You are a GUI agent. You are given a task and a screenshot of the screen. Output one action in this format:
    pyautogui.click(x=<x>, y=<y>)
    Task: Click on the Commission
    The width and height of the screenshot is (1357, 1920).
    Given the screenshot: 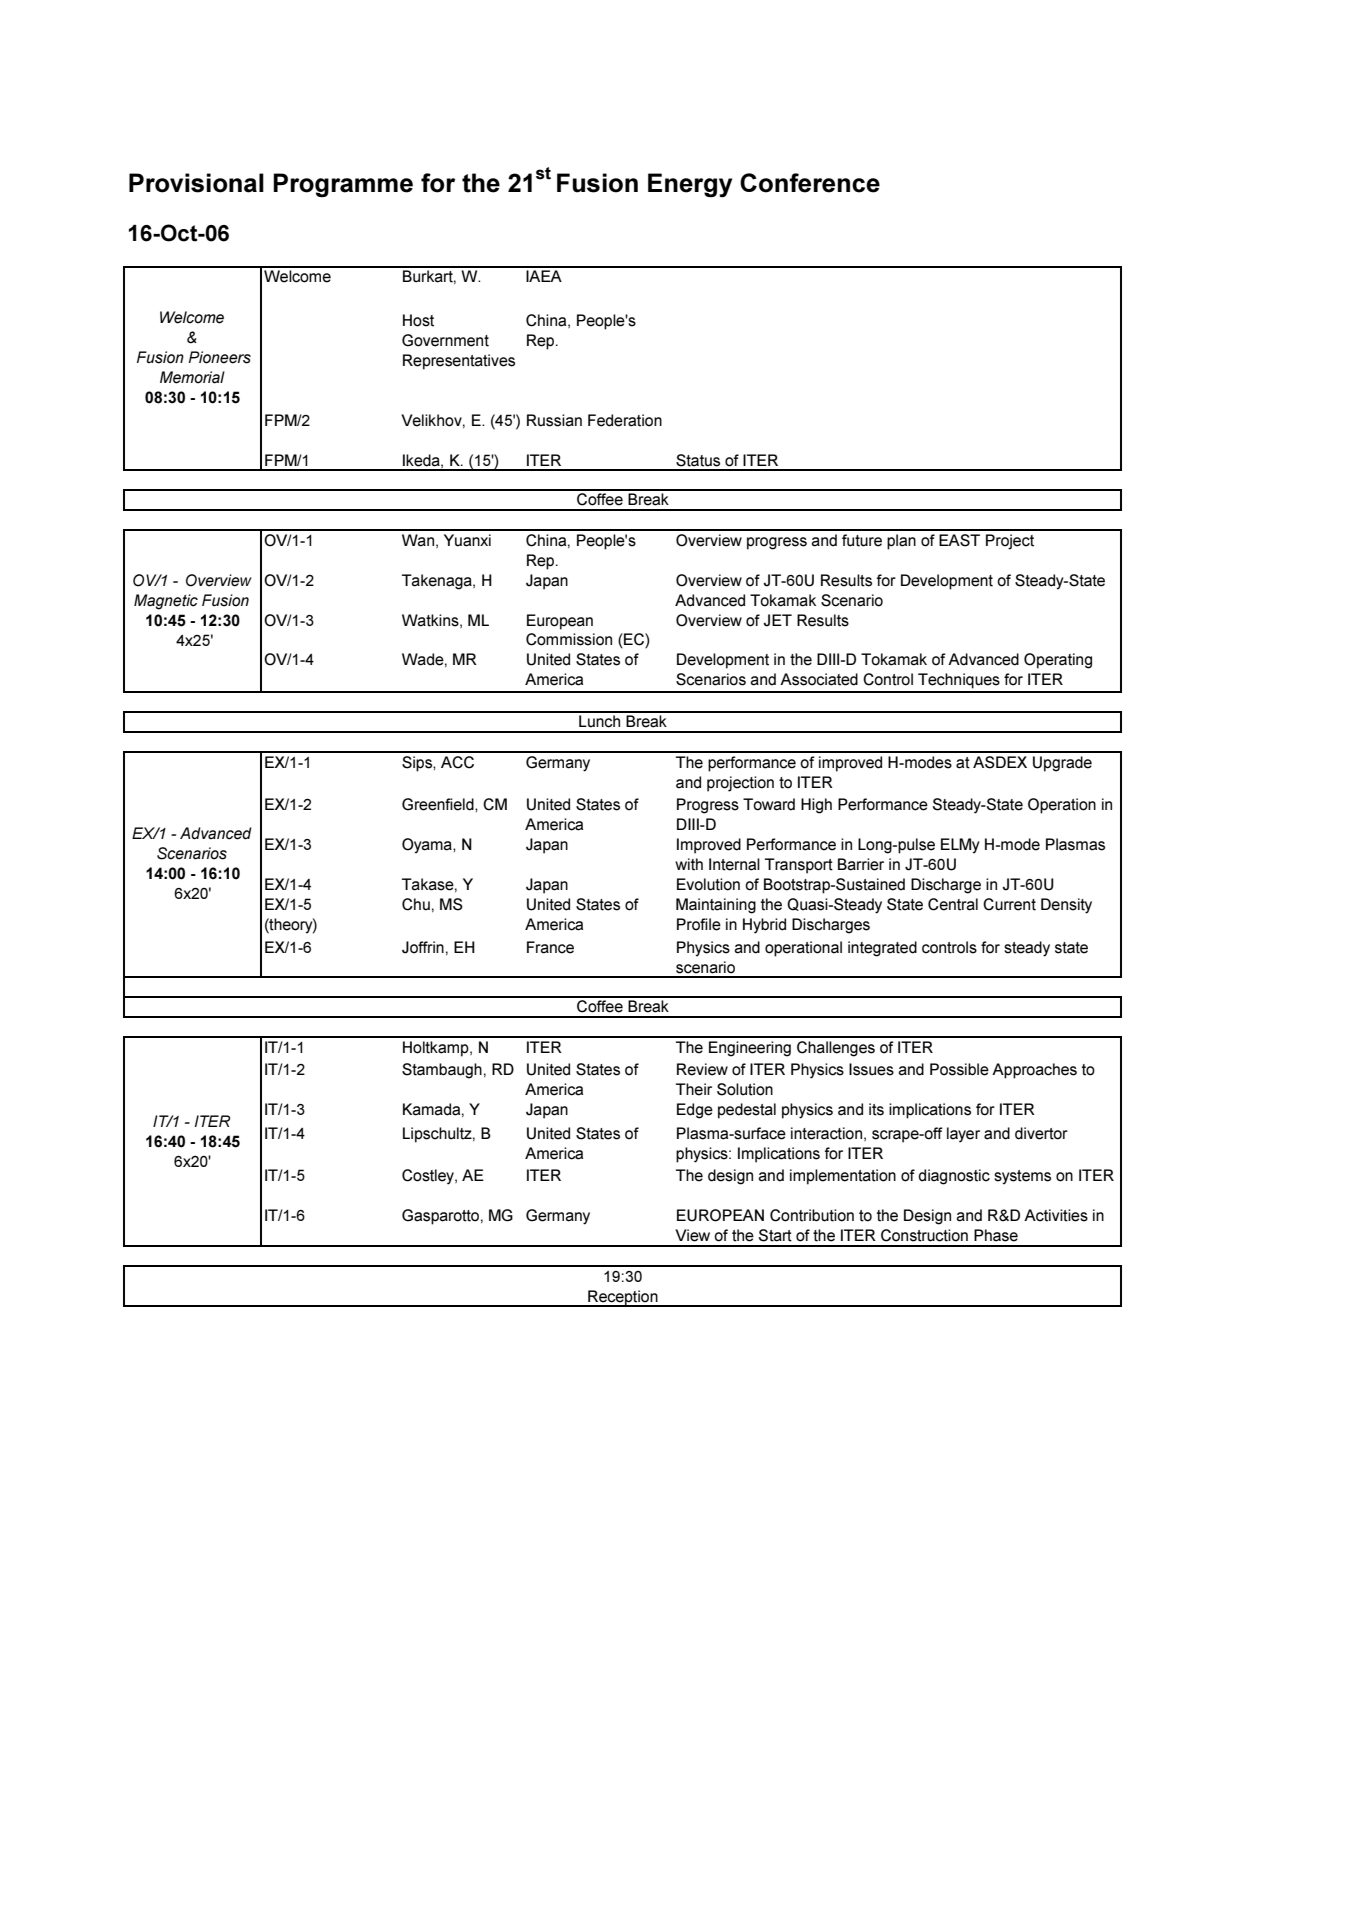 What is the action you would take?
    pyautogui.click(x=569, y=639)
